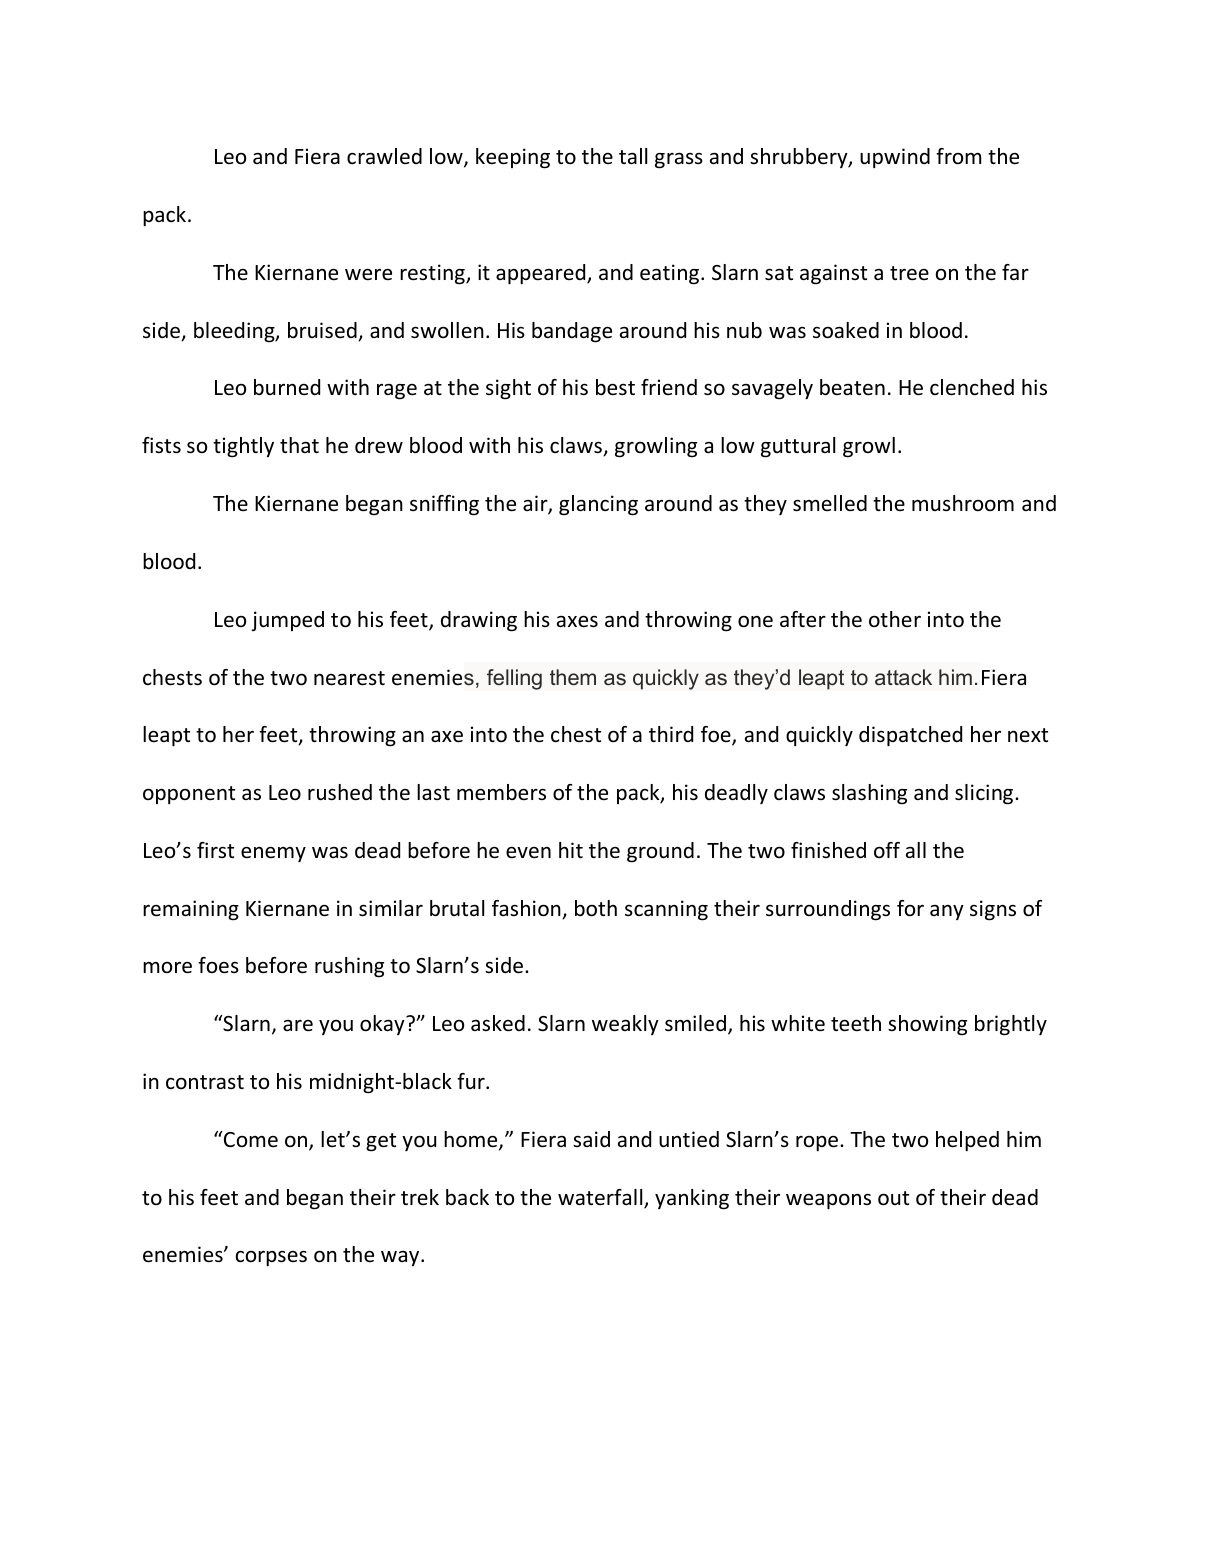  Describe the element at coordinates (596, 908) in the page. I see `both` at that location.
